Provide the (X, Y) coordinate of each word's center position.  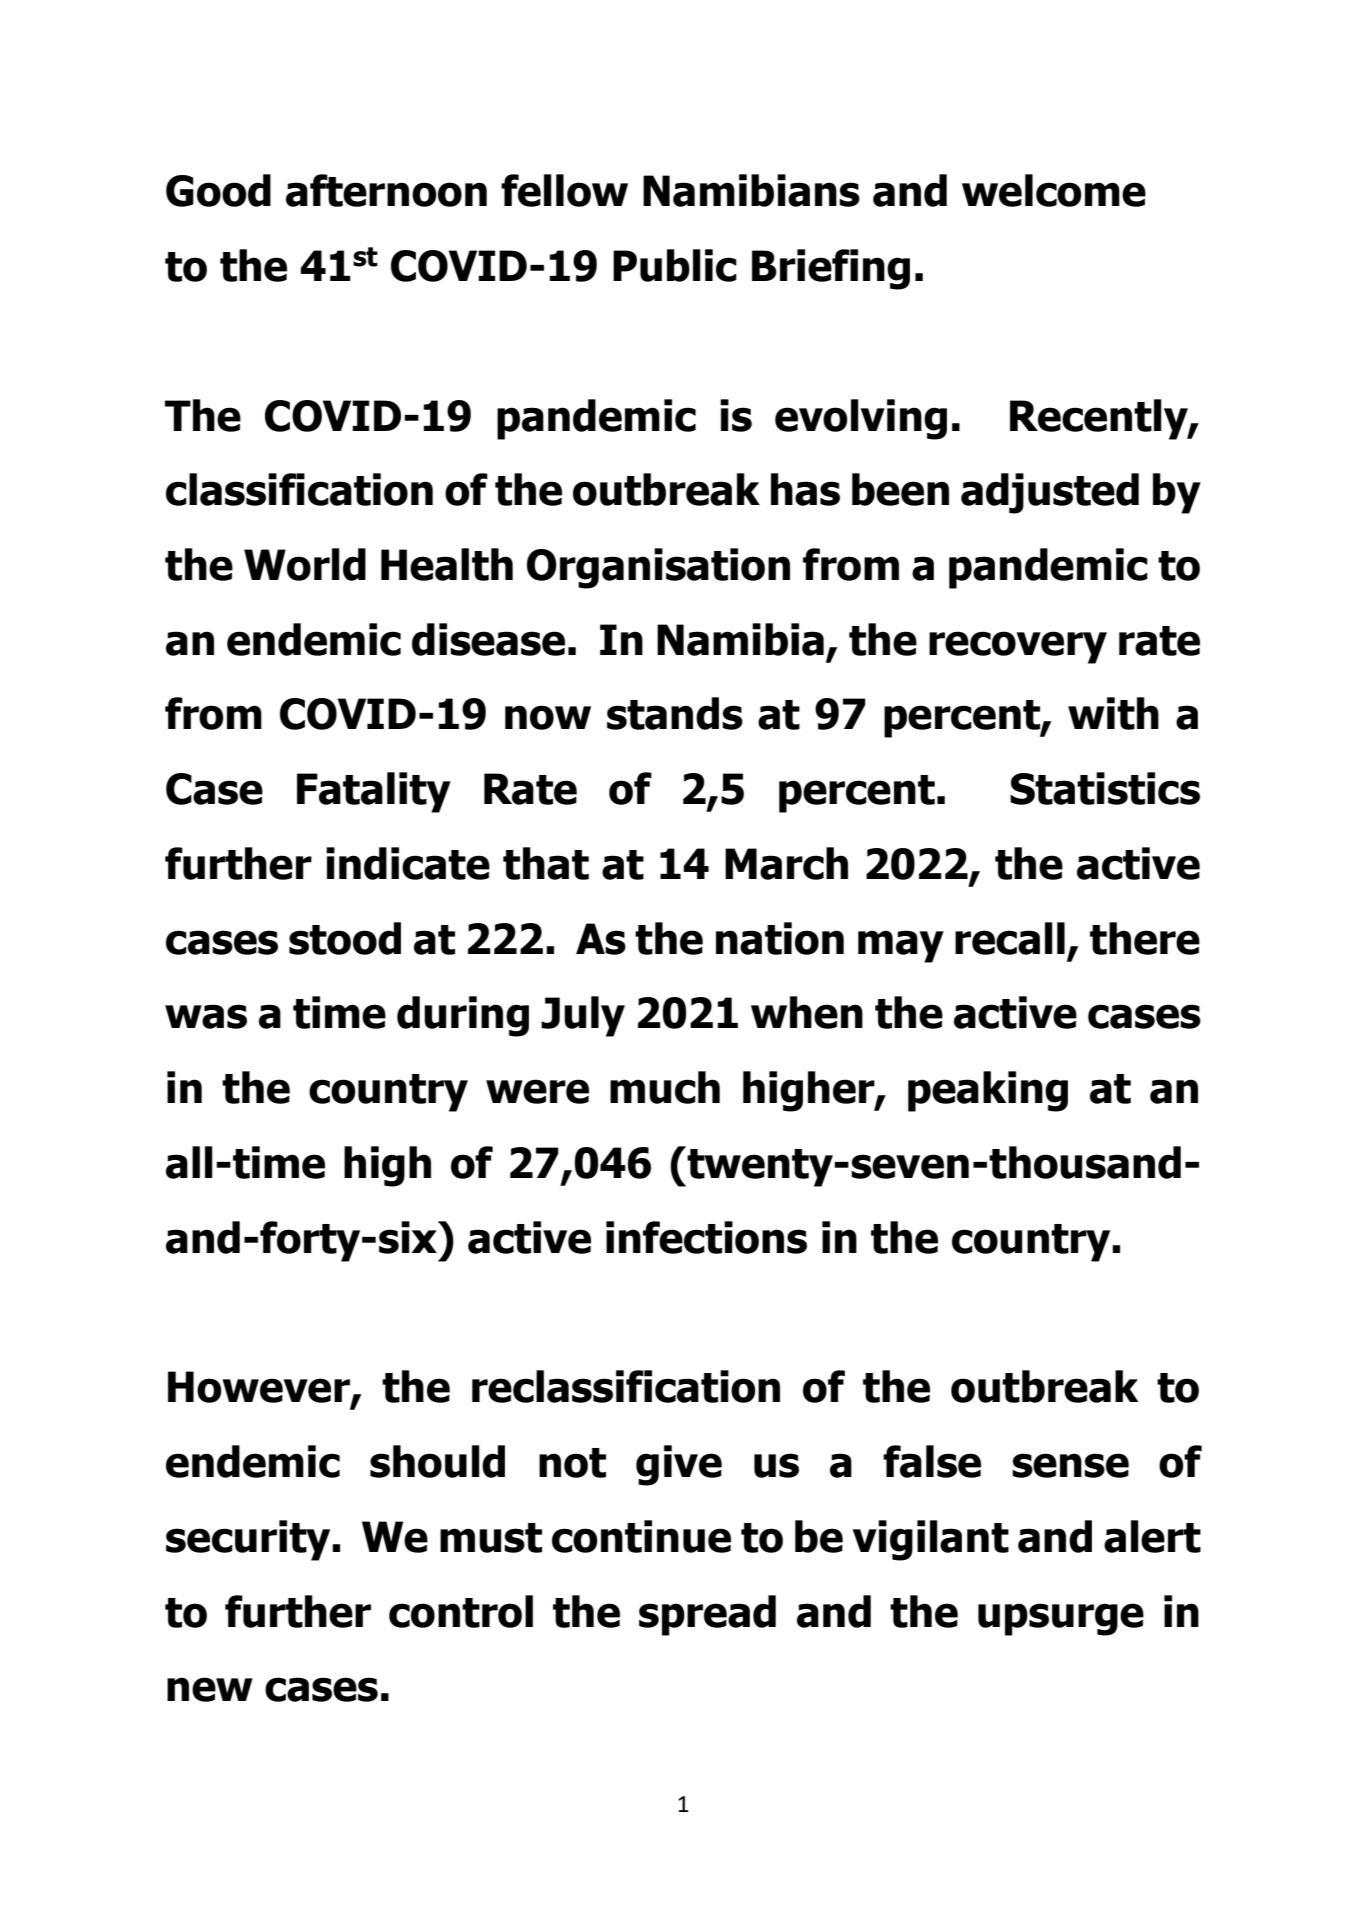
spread (707, 1615)
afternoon (386, 190)
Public (675, 265)
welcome (1054, 190)
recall (1010, 938)
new (210, 1689)
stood (345, 938)
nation (780, 938)
